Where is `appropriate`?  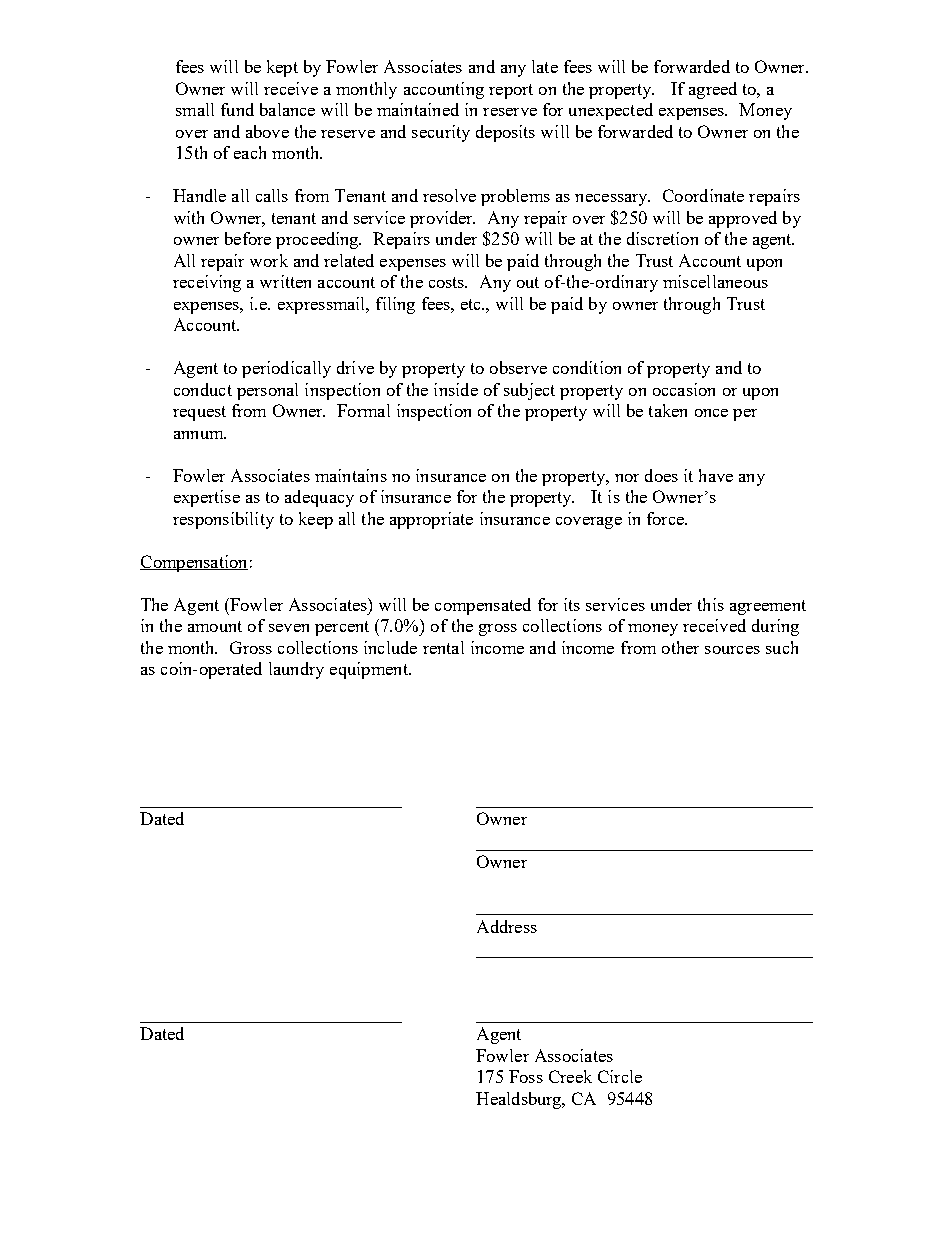
appropriate is located at coordinates (431, 520).
